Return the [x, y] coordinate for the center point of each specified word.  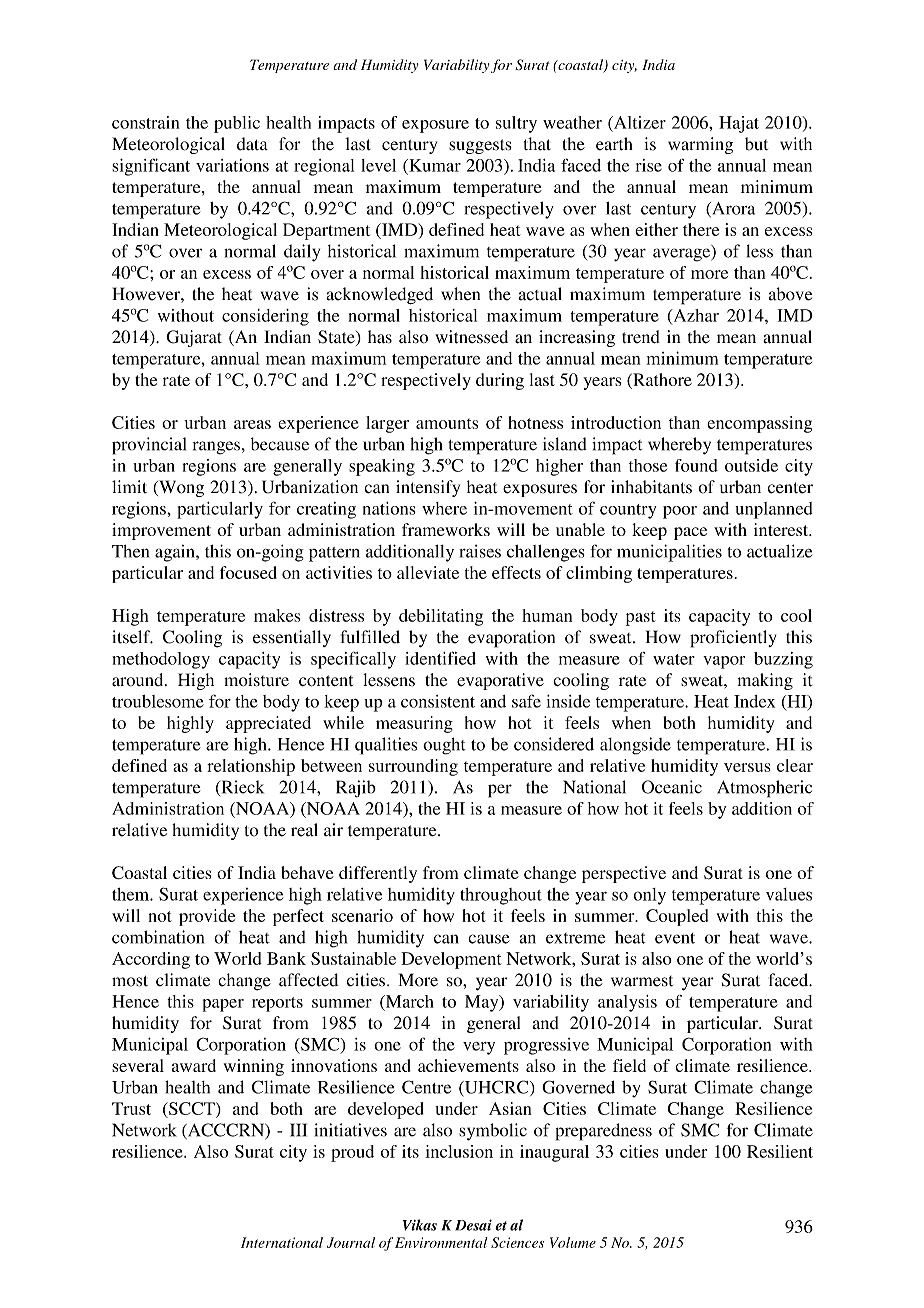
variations [232, 165]
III [298, 1130]
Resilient [780, 1151]
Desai [473, 1225]
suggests [480, 146]
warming [700, 145]
